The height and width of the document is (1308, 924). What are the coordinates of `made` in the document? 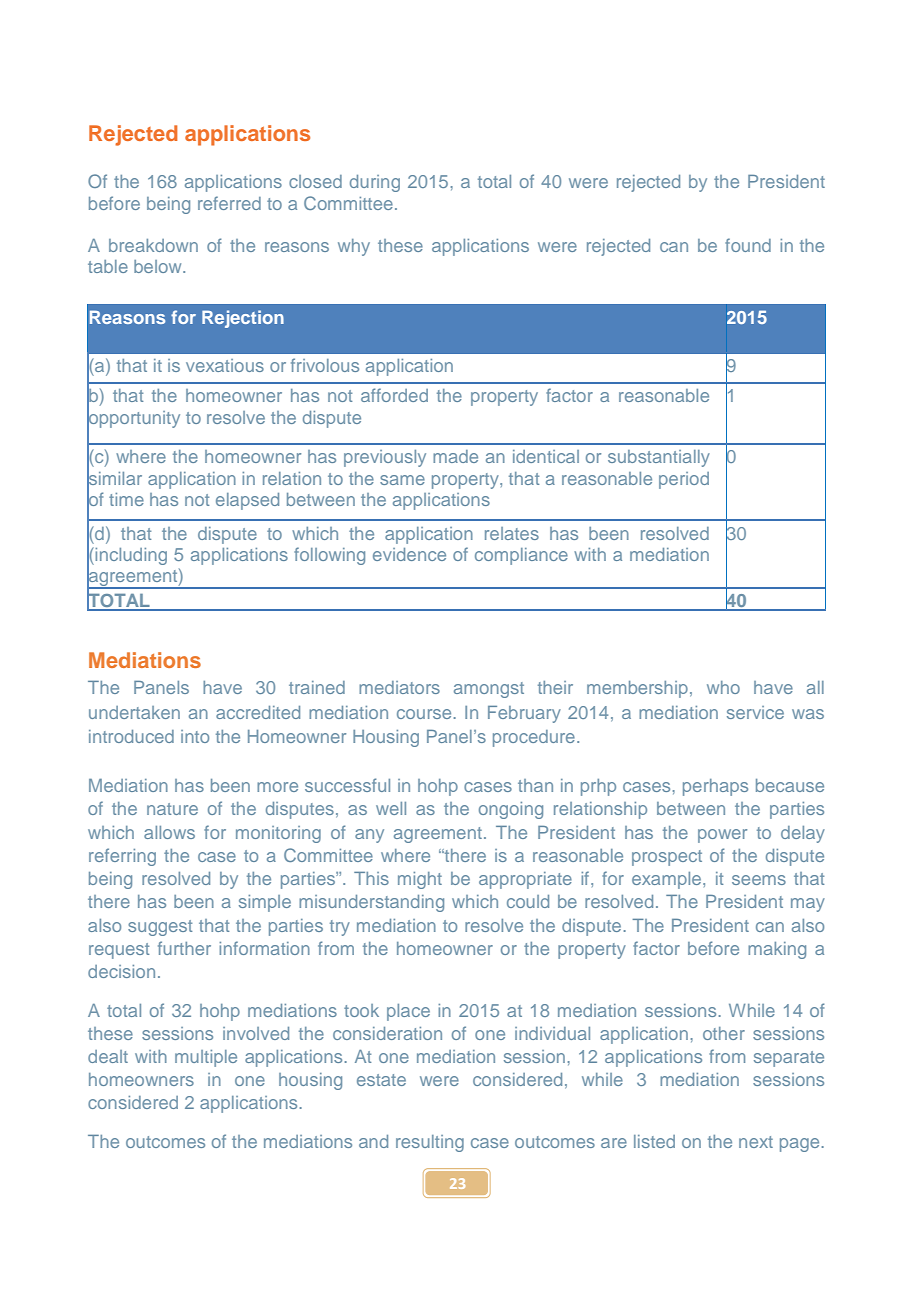 It's located at (455, 456).
